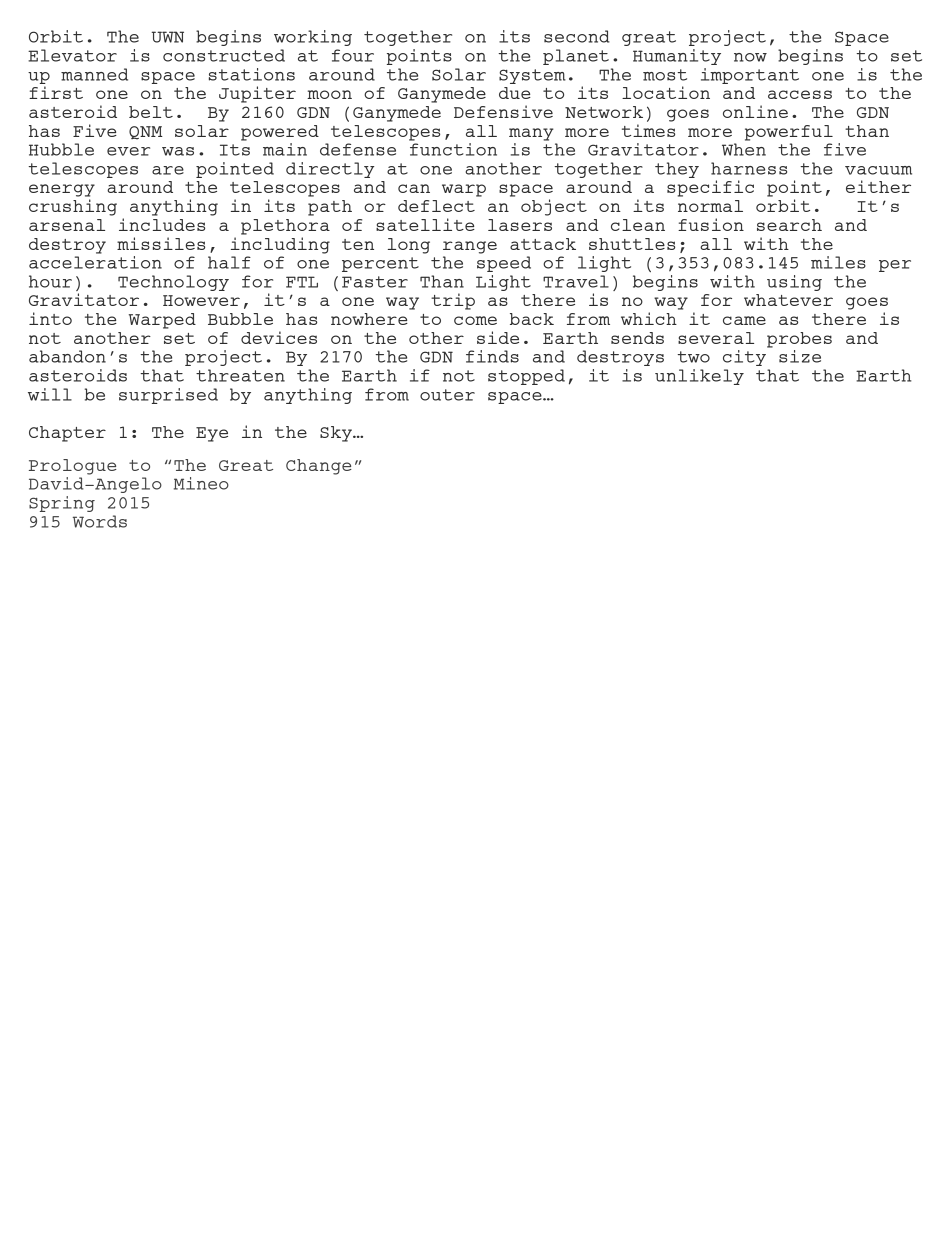 The image size is (952, 1233). What do you see at coordinates (162, 224) in the image?
I see `includes` at bounding box center [162, 224].
